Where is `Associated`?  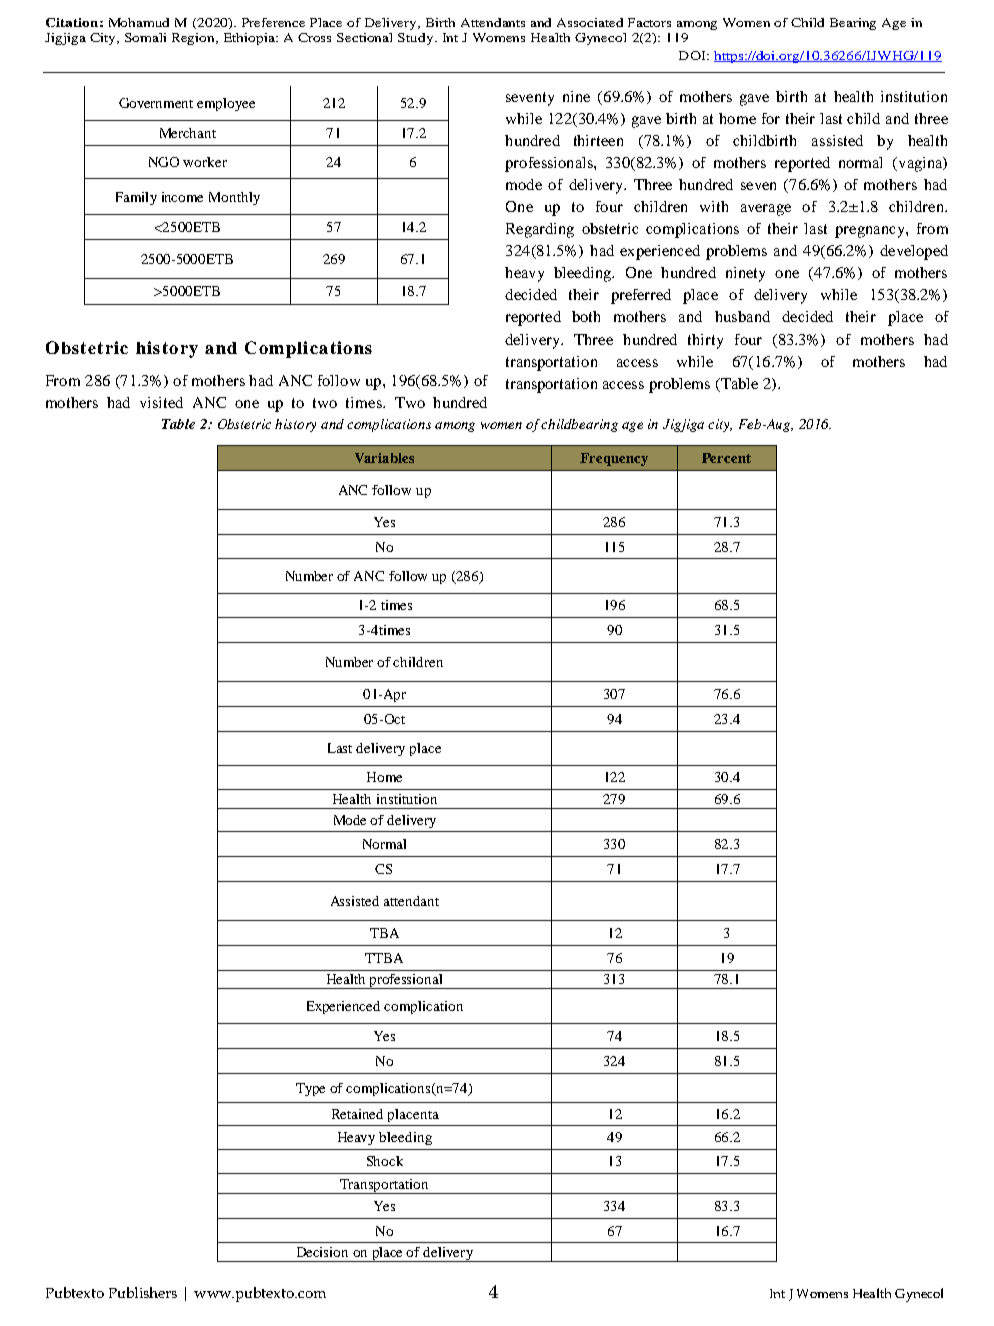 Associated is located at coordinates (590, 22).
